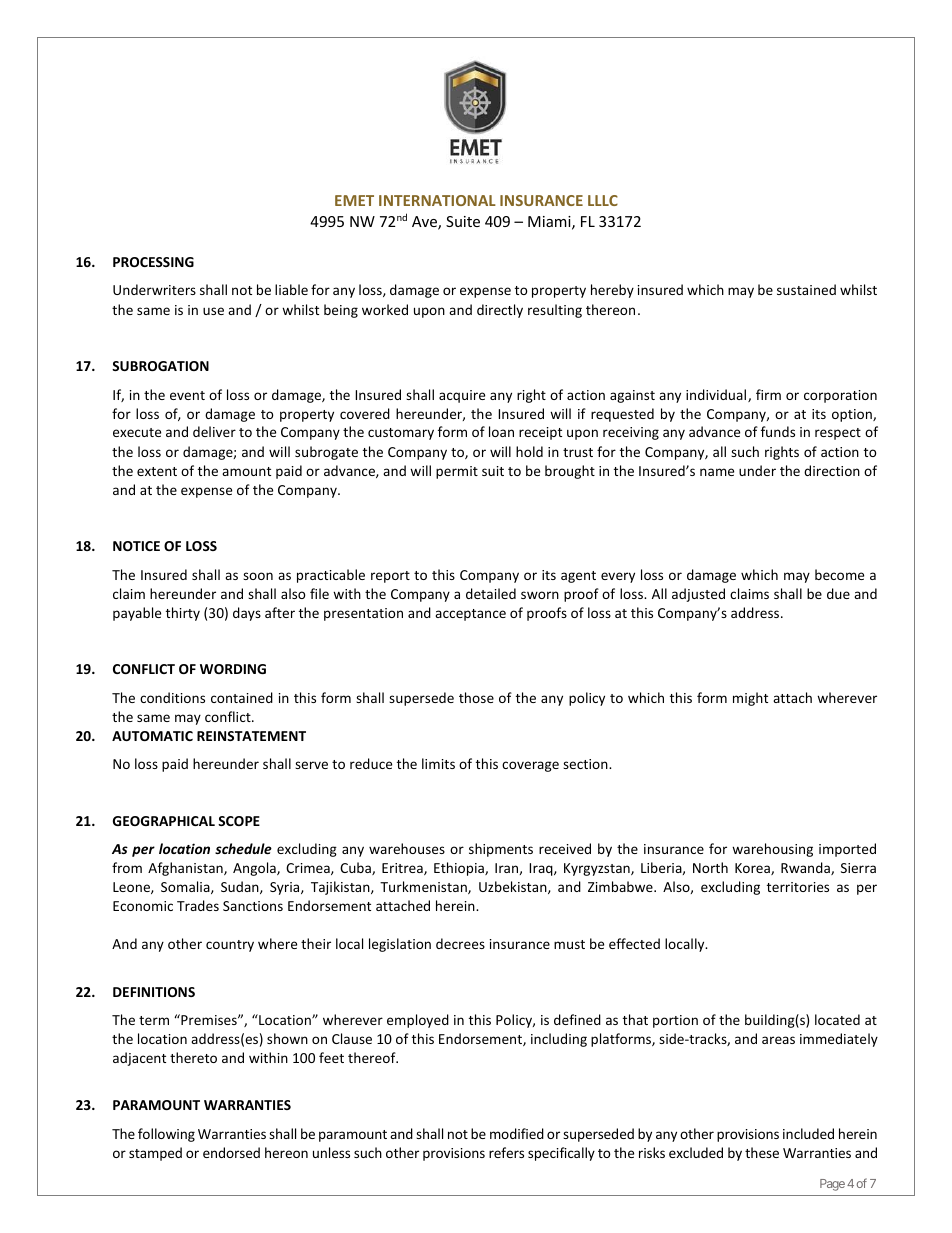 This screenshot has width=952, height=1233. I want to click on those, so click(476, 697).
